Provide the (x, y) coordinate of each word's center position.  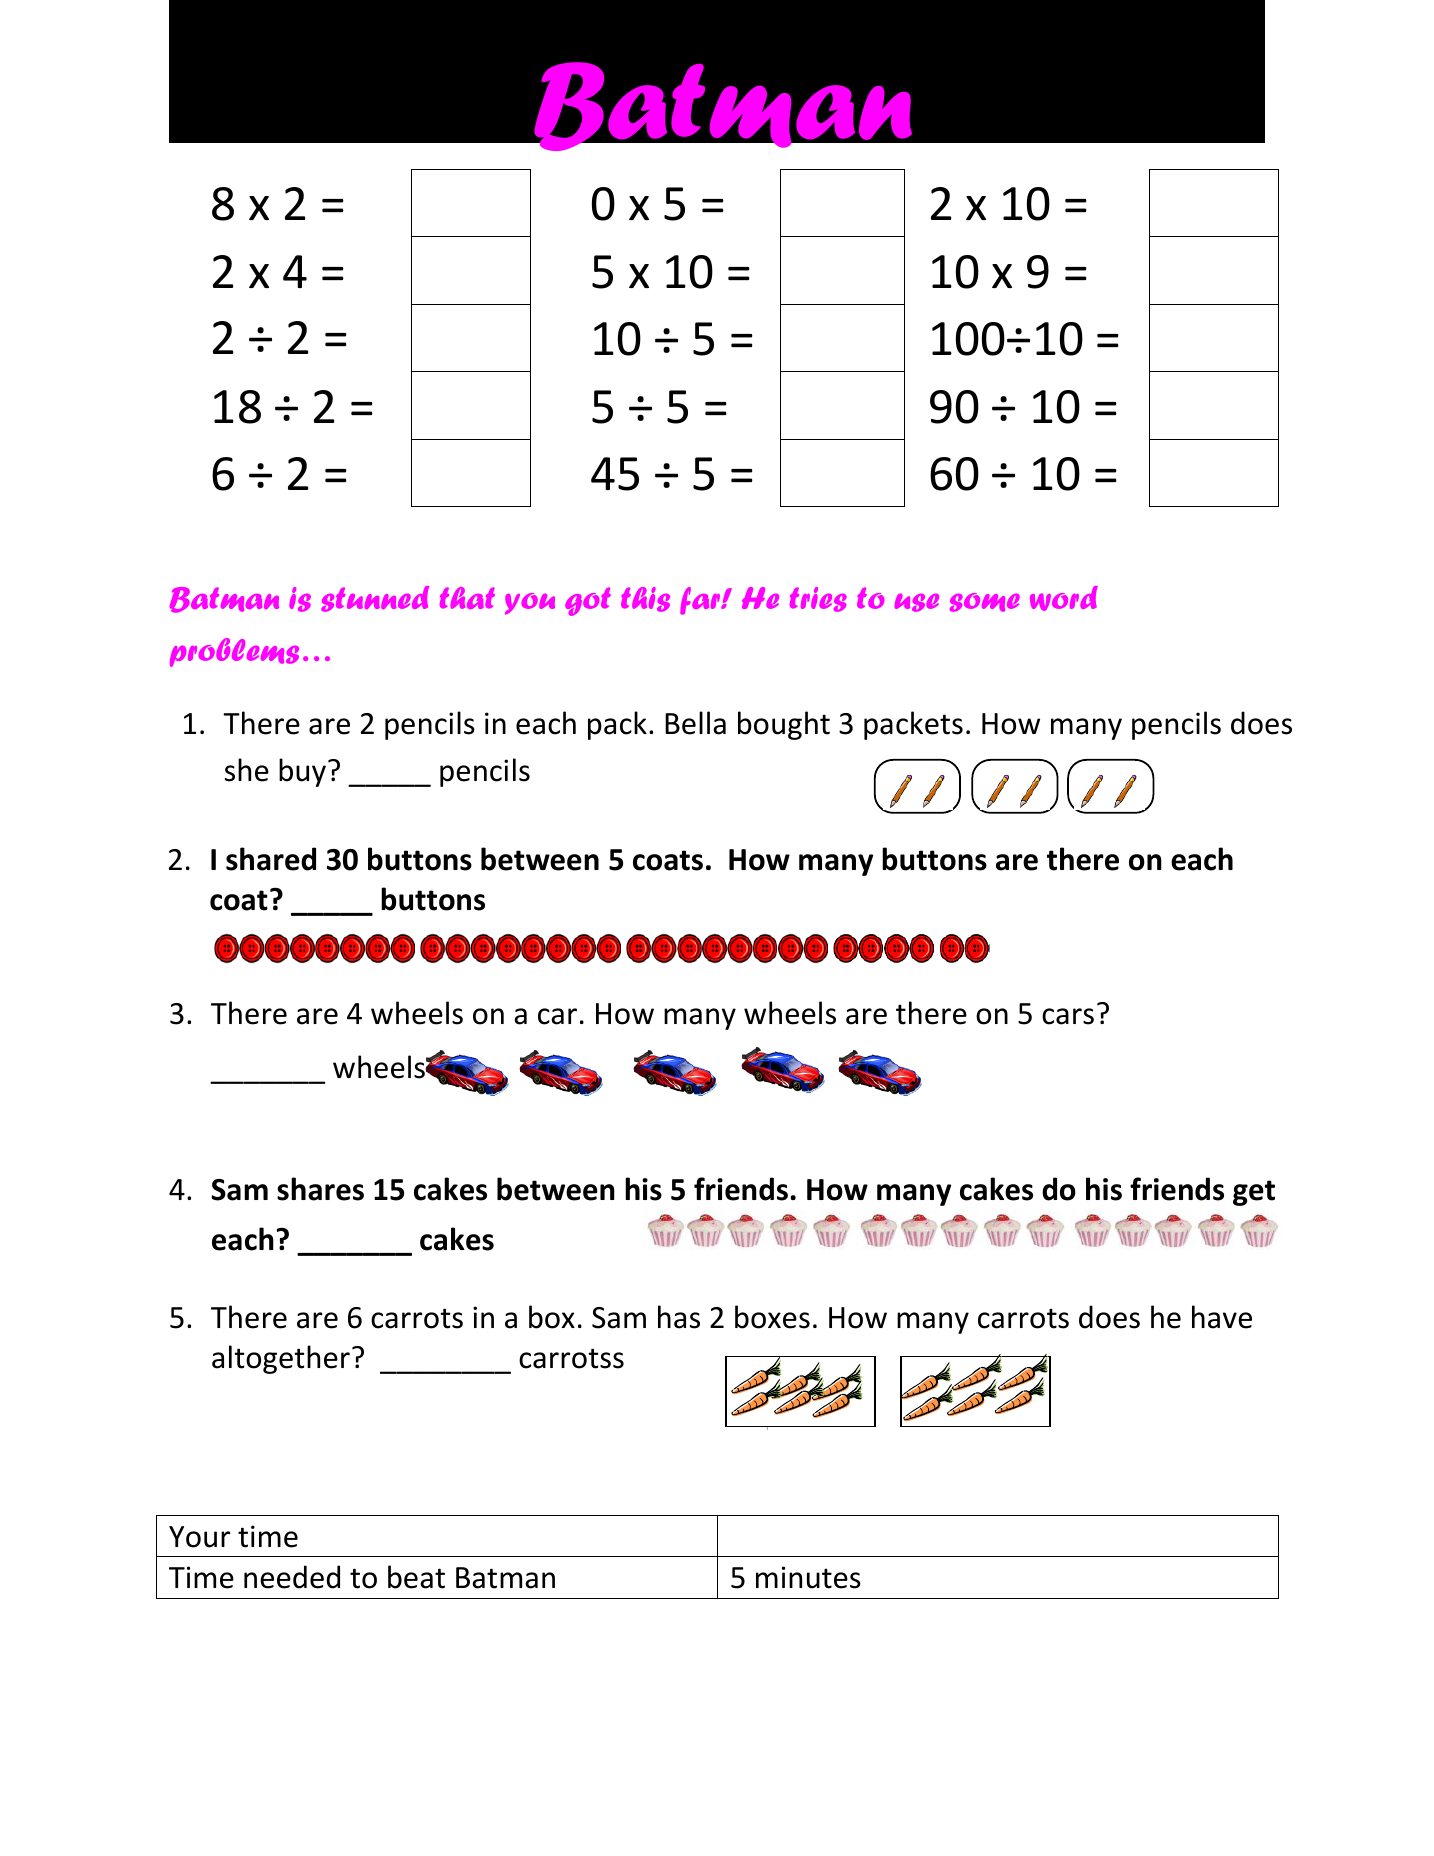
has (679, 1317)
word (1064, 598)
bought (784, 725)
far (701, 601)
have (1222, 1317)
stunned (375, 599)
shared (271, 859)
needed (292, 1577)
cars (1068, 1016)
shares (320, 1189)
